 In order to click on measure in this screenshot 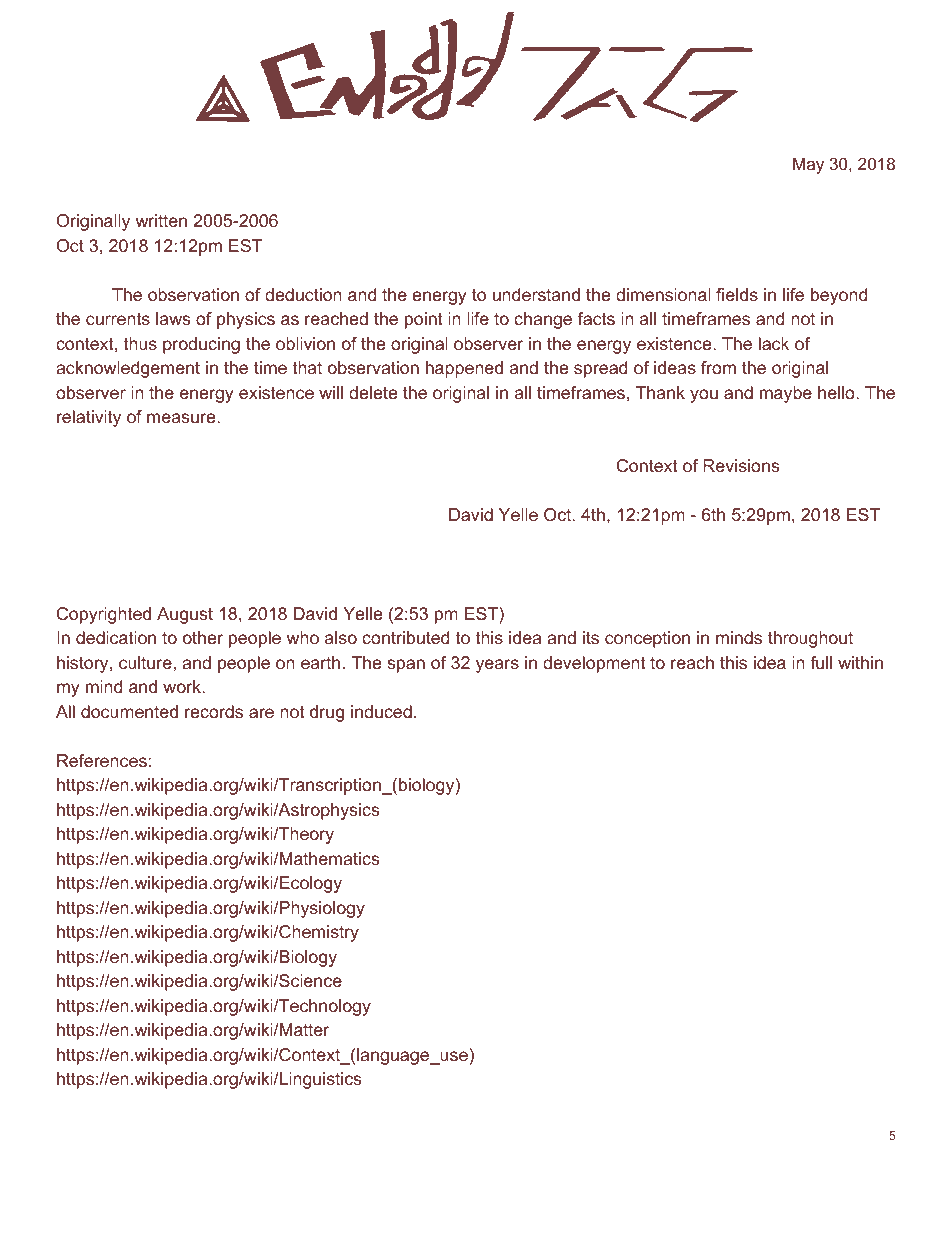, I will do `click(182, 418)`.
